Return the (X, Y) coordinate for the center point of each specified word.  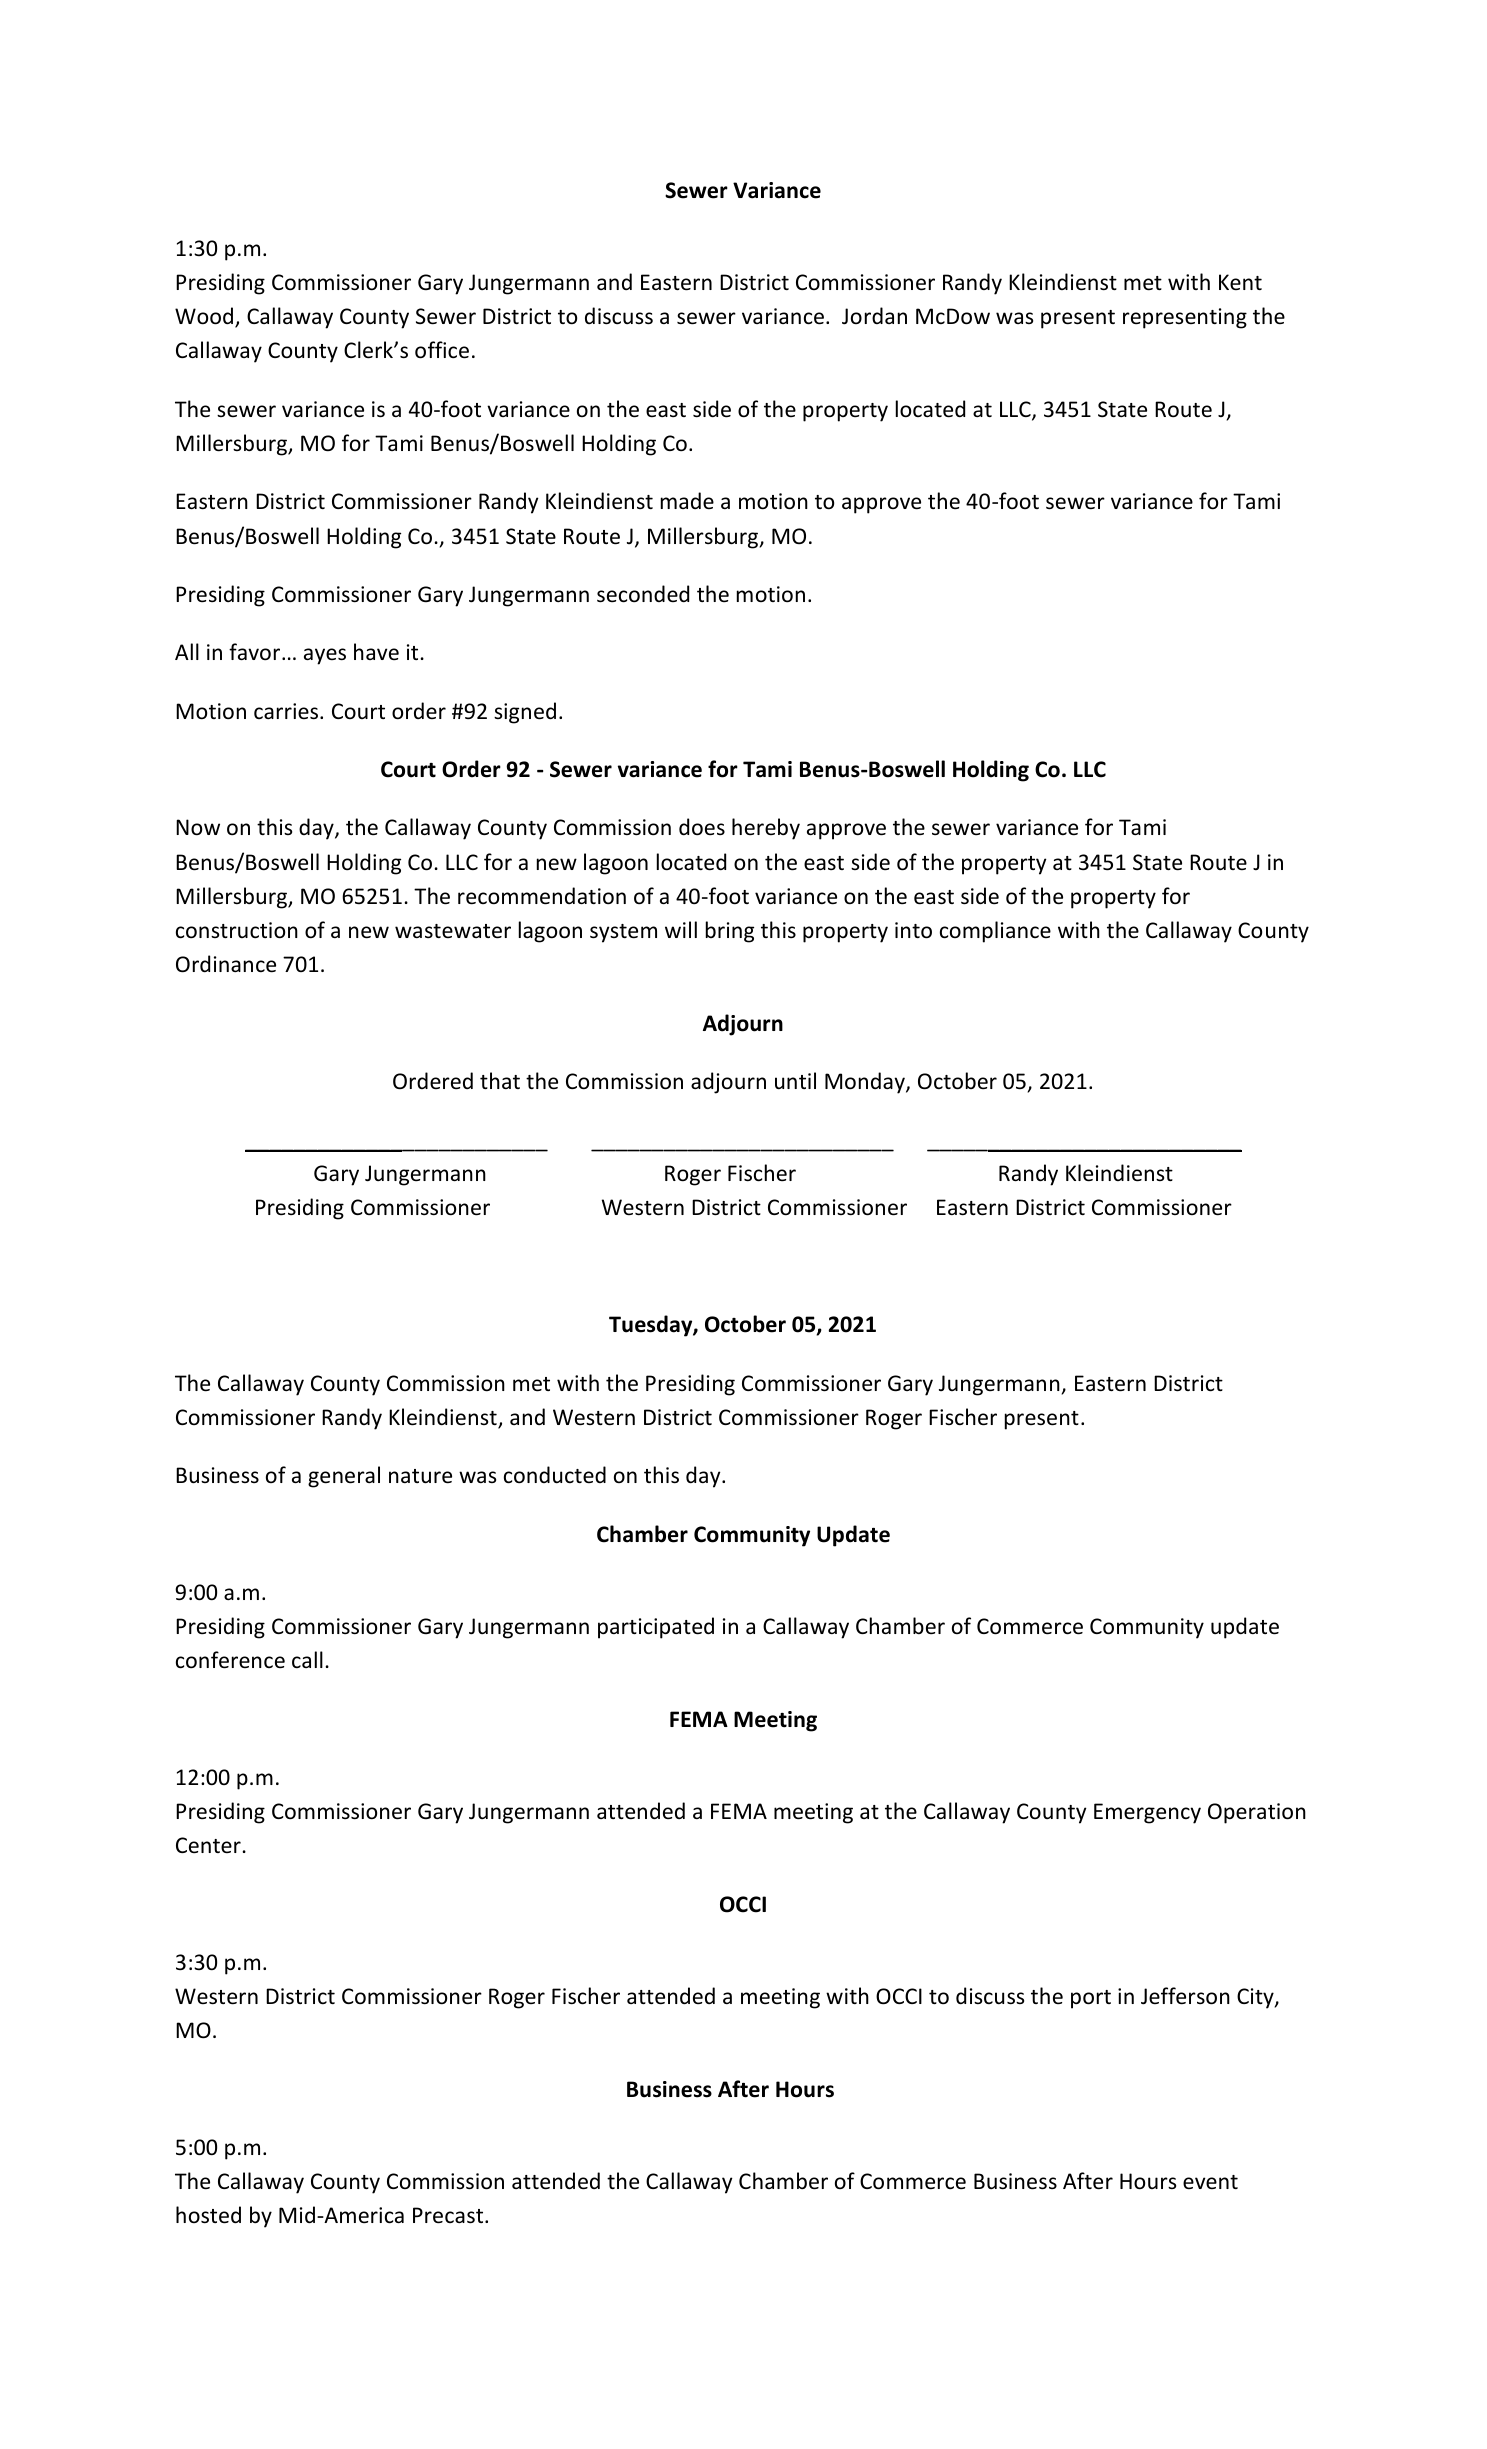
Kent (1240, 282)
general (344, 1477)
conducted (555, 1475)
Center (208, 1845)
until (795, 1080)
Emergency (1147, 1813)
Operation (1257, 1813)
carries (287, 711)
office (442, 350)
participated (656, 1628)
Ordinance (226, 964)
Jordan (874, 316)
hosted (208, 2215)
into (913, 930)
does (702, 827)
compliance (995, 932)
